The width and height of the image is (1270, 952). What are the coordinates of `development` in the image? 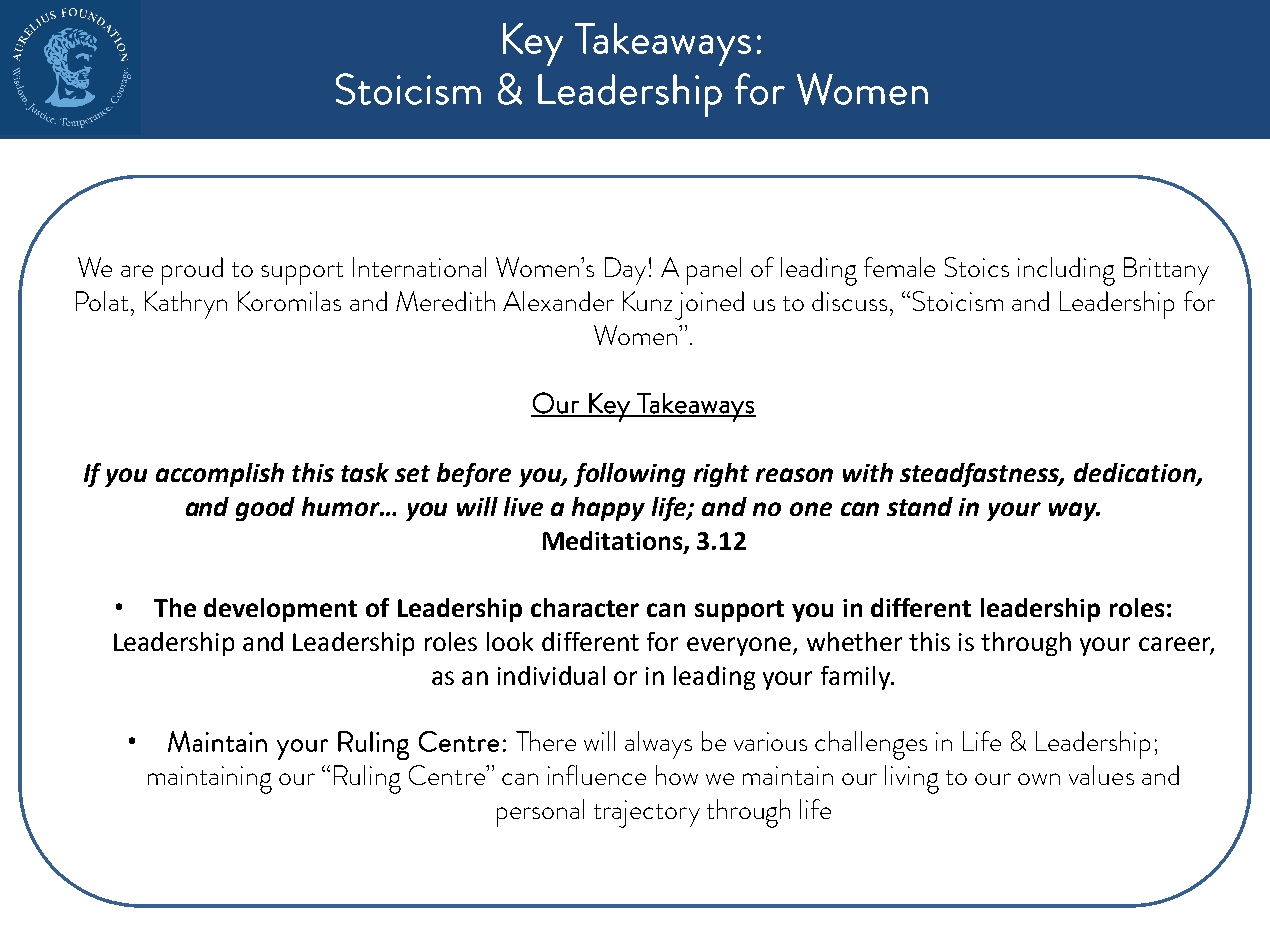 It's located at (280, 610).
